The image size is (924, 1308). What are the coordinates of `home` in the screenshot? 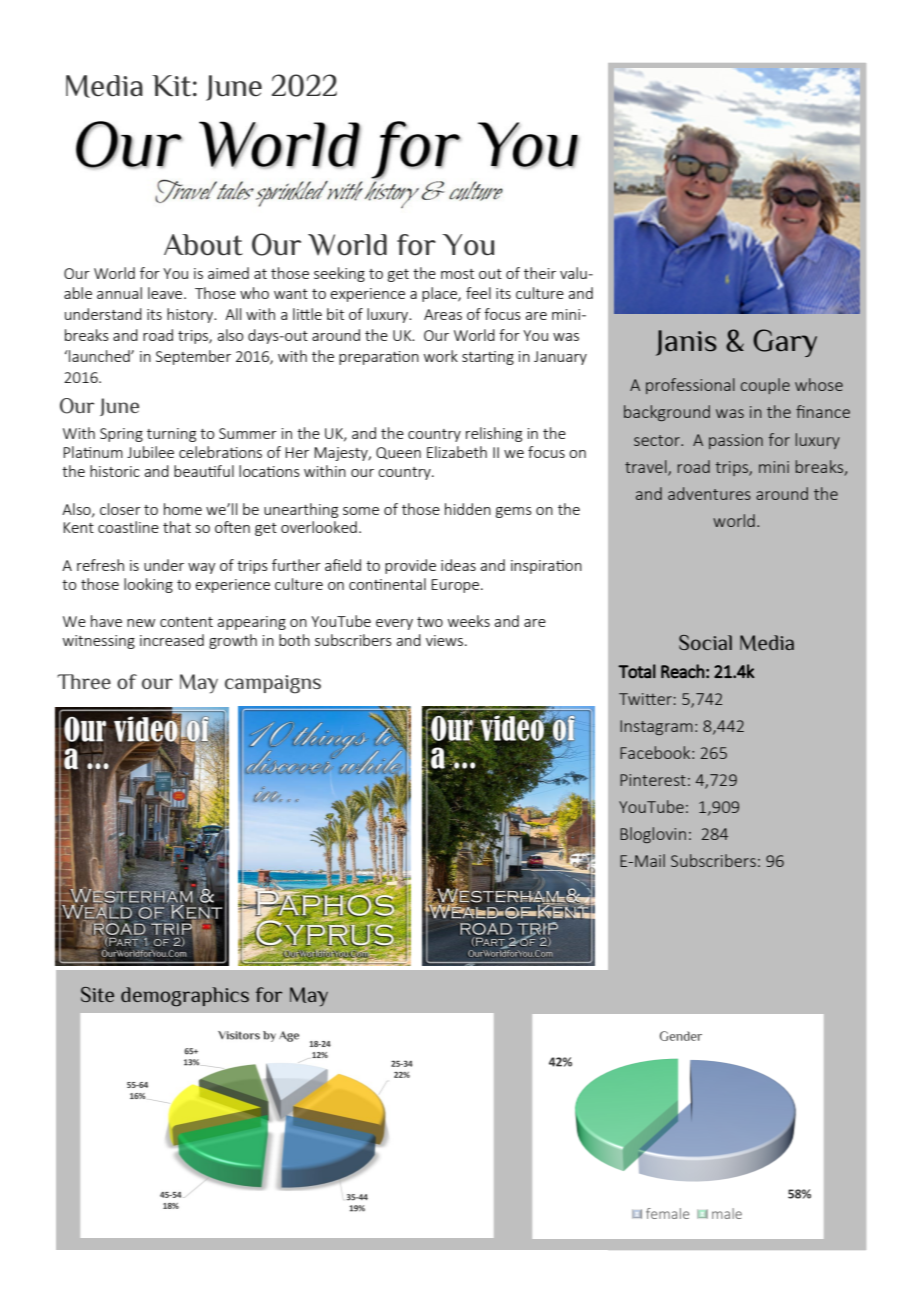 It's located at (183, 509).
